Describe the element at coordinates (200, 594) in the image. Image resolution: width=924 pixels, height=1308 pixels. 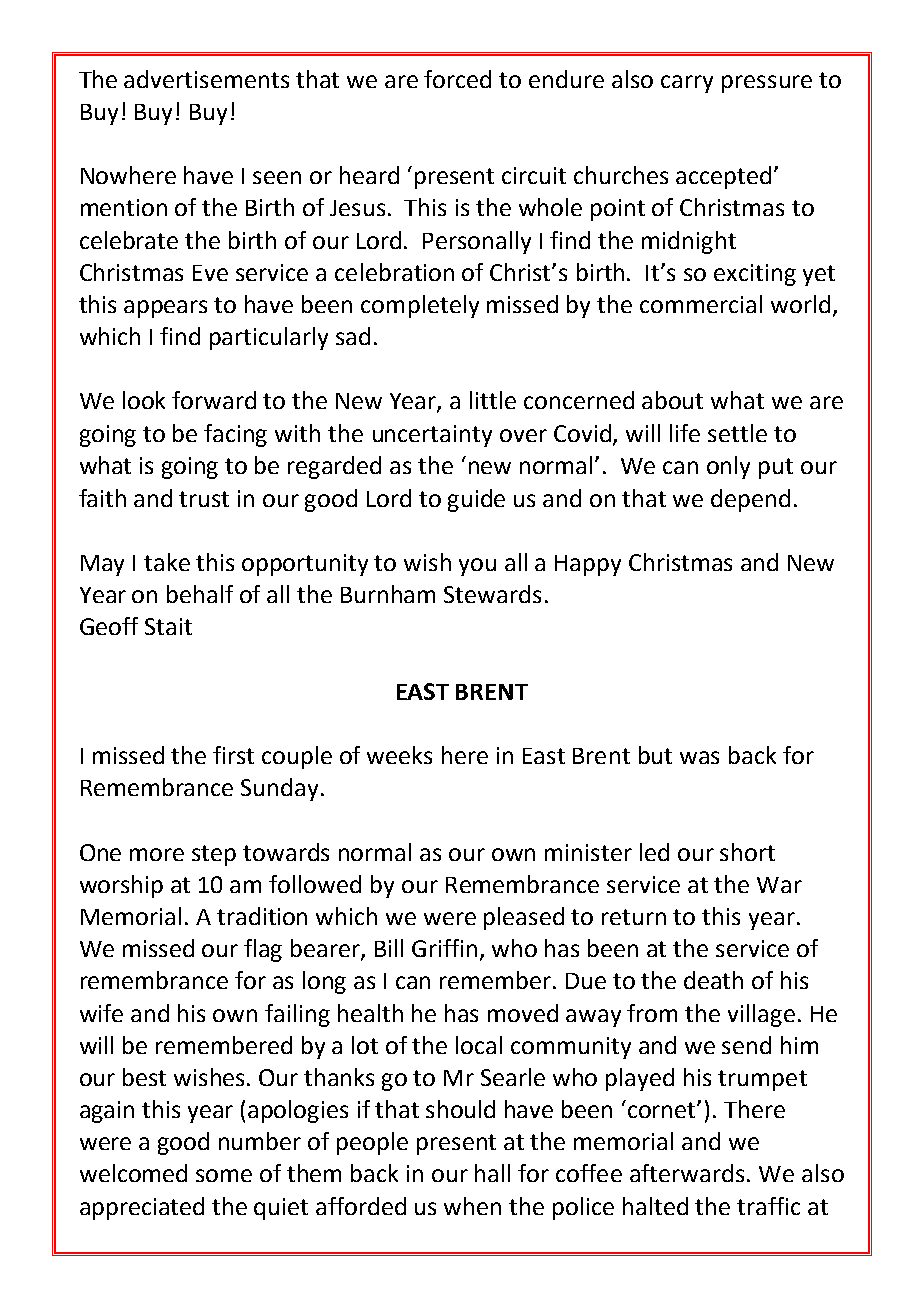
I see `behalf` at that location.
